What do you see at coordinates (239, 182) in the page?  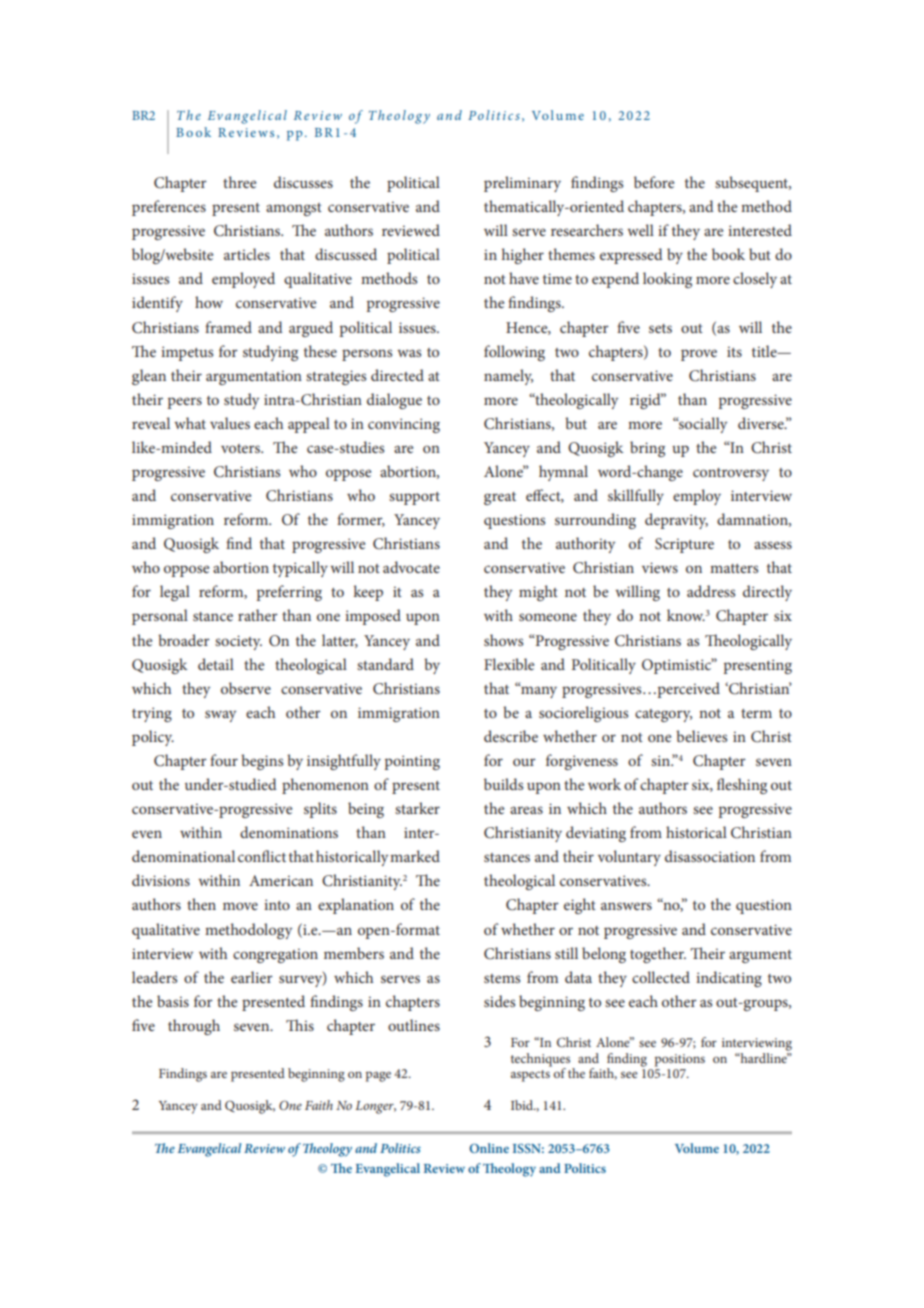 I see `three` at bounding box center [239, 182].
